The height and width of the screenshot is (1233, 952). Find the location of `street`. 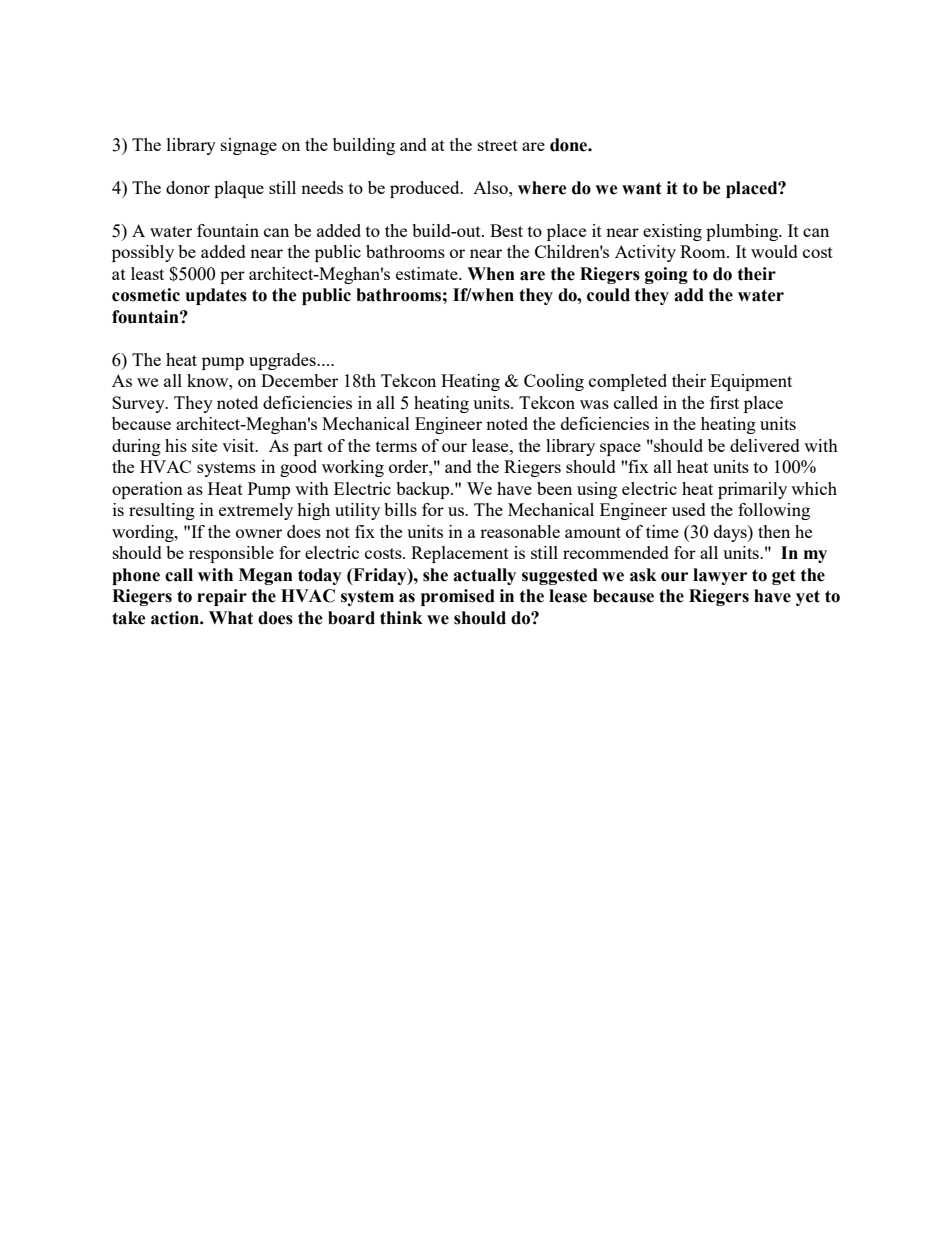

street is located at coordinates (498, 145).
